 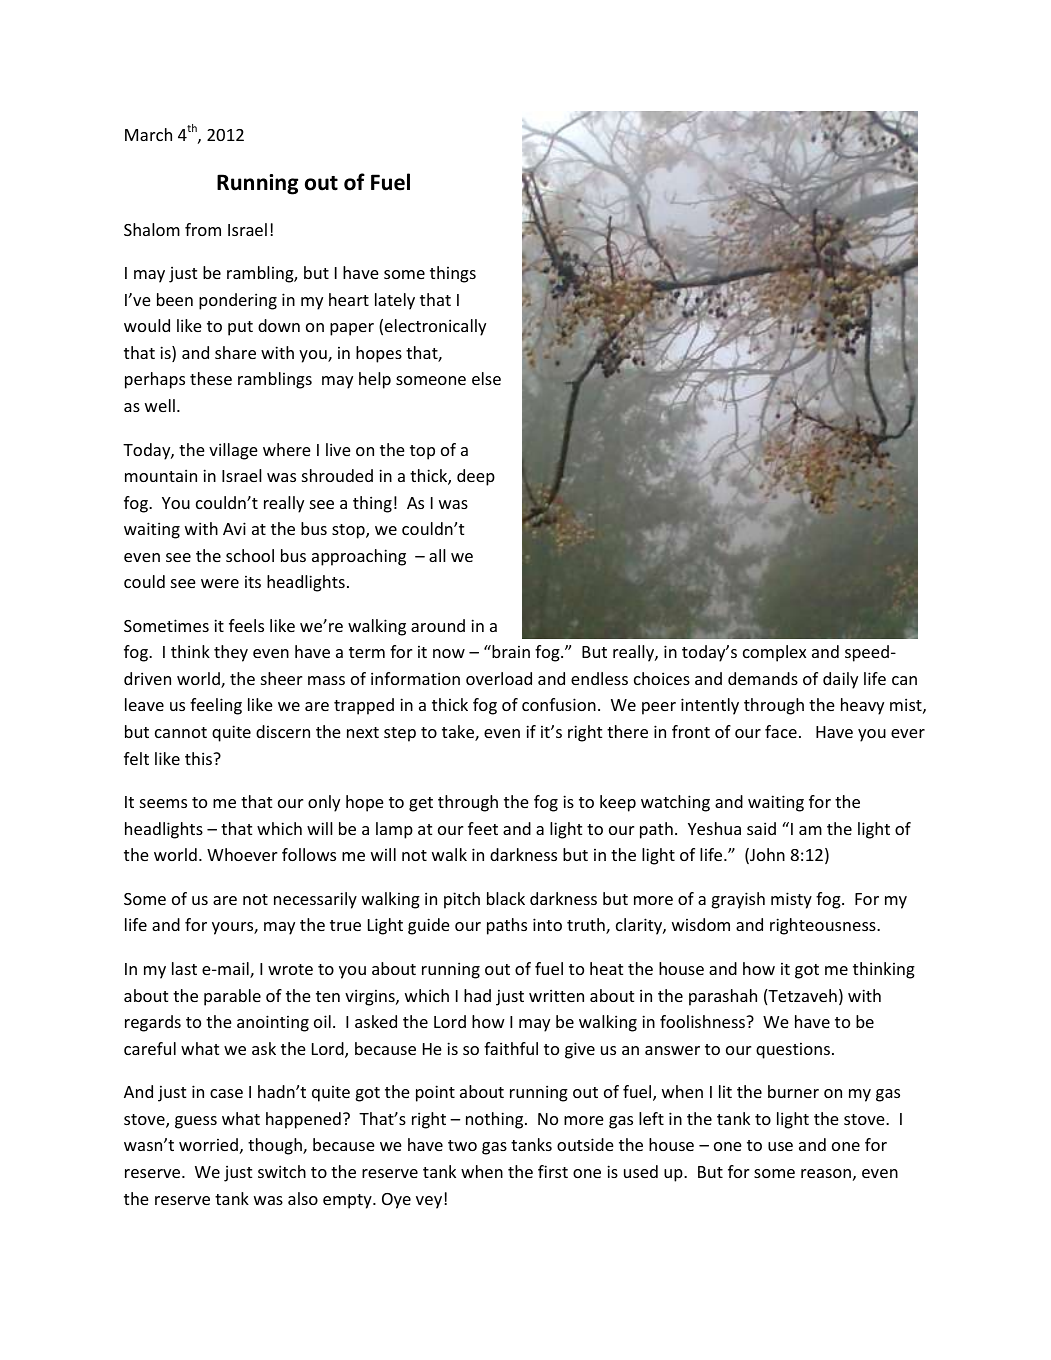 What do you see at coordinates (486, 378) in the screenshot?
I see `else` at bounding box center [486, 378].
